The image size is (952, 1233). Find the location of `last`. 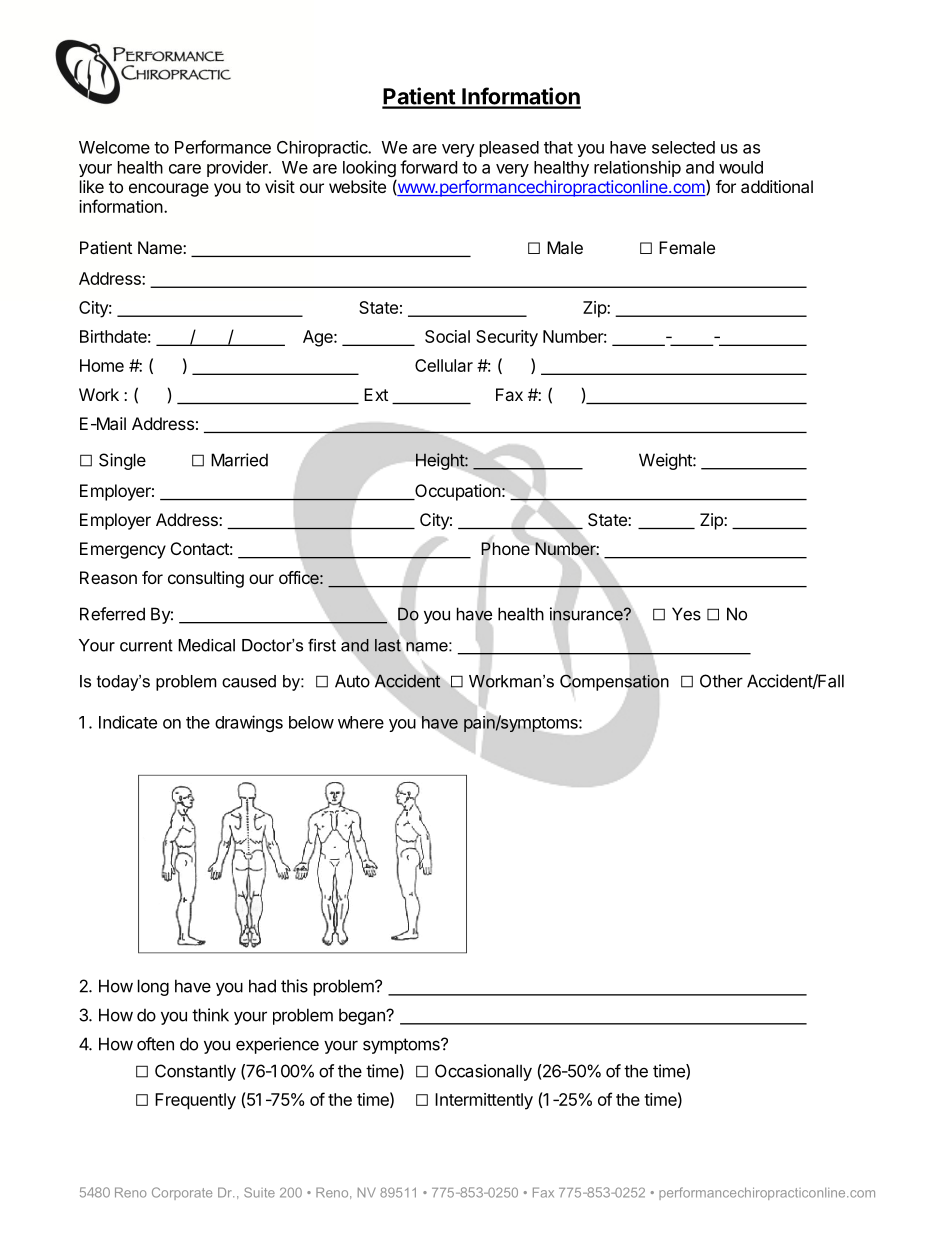

last is located at coordinates (388, 645).
